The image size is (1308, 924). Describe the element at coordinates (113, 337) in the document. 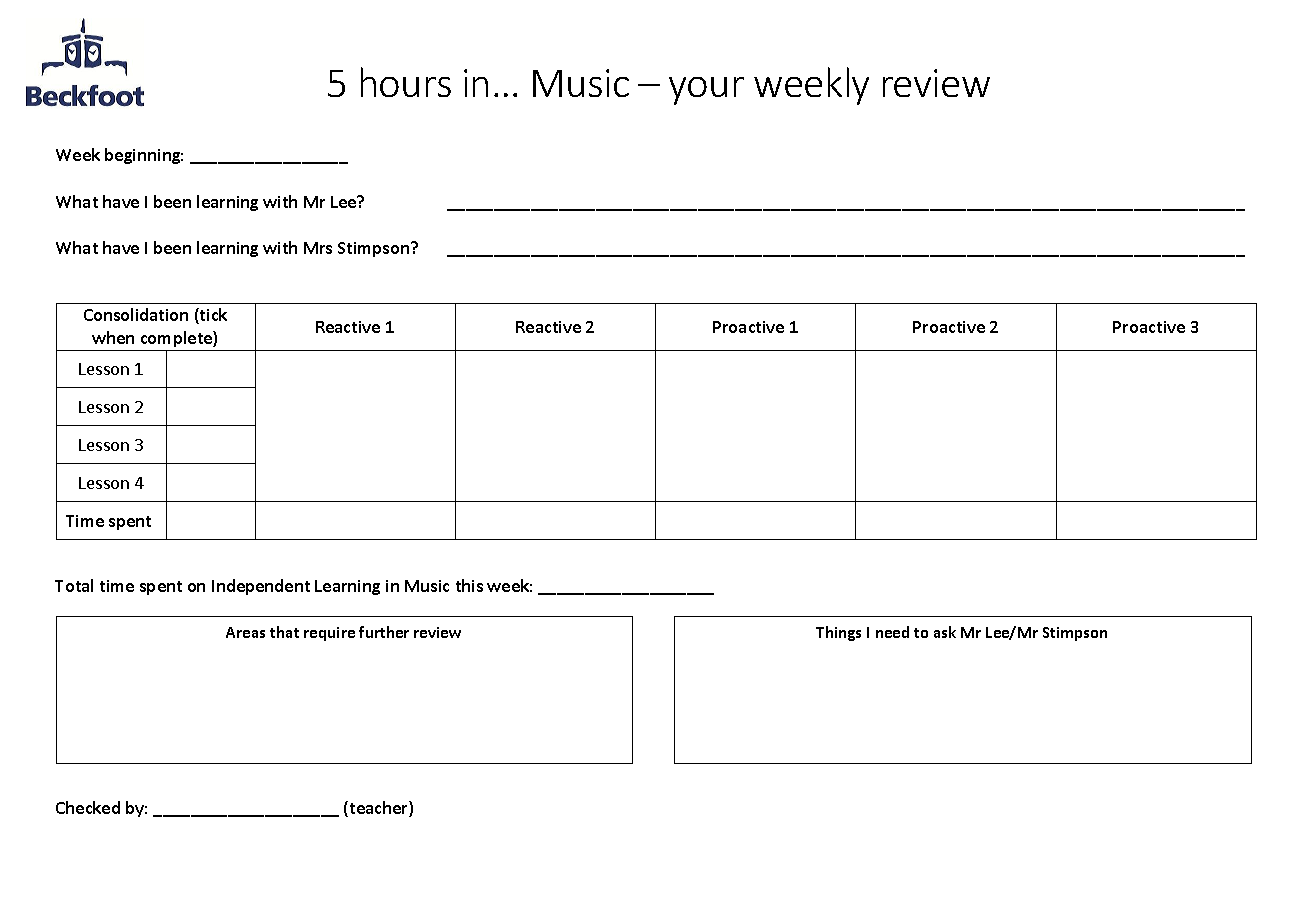

I see `when` at that location.
